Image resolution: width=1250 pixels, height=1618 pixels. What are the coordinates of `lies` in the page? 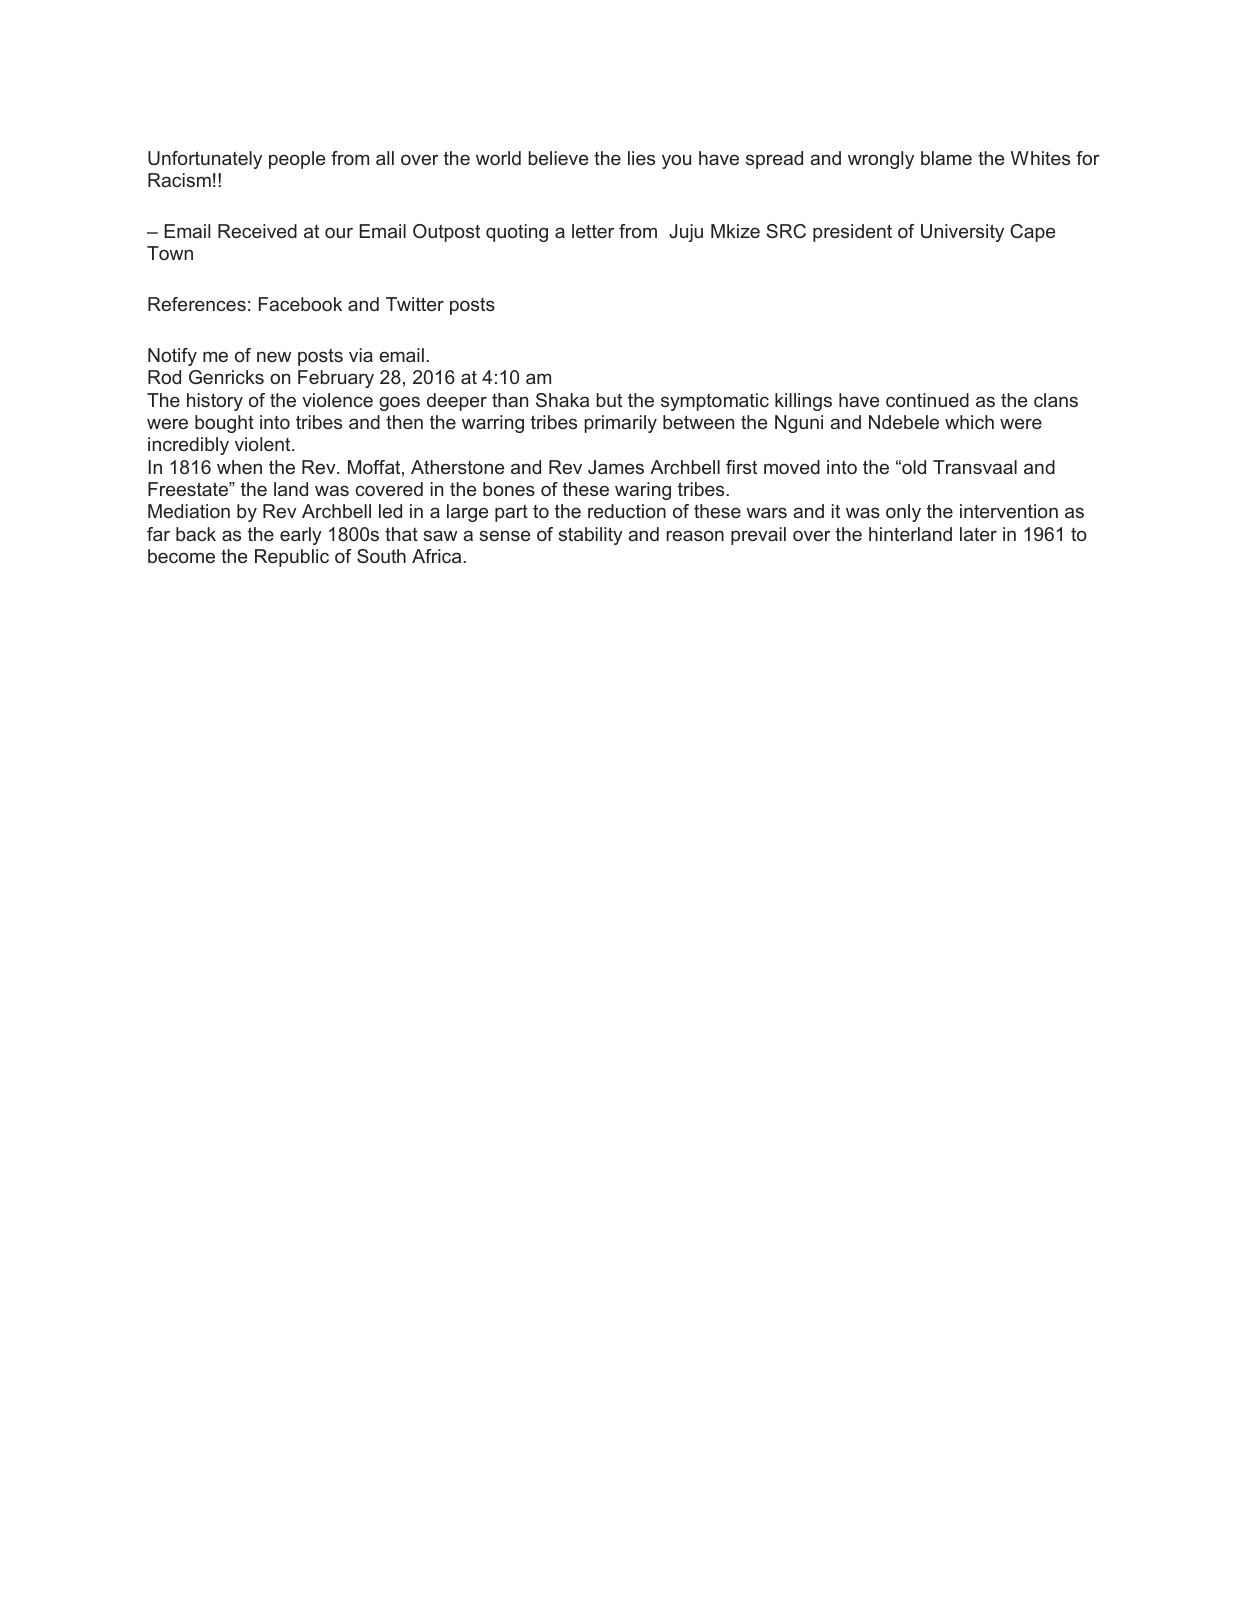 It's located at (641, 158).
